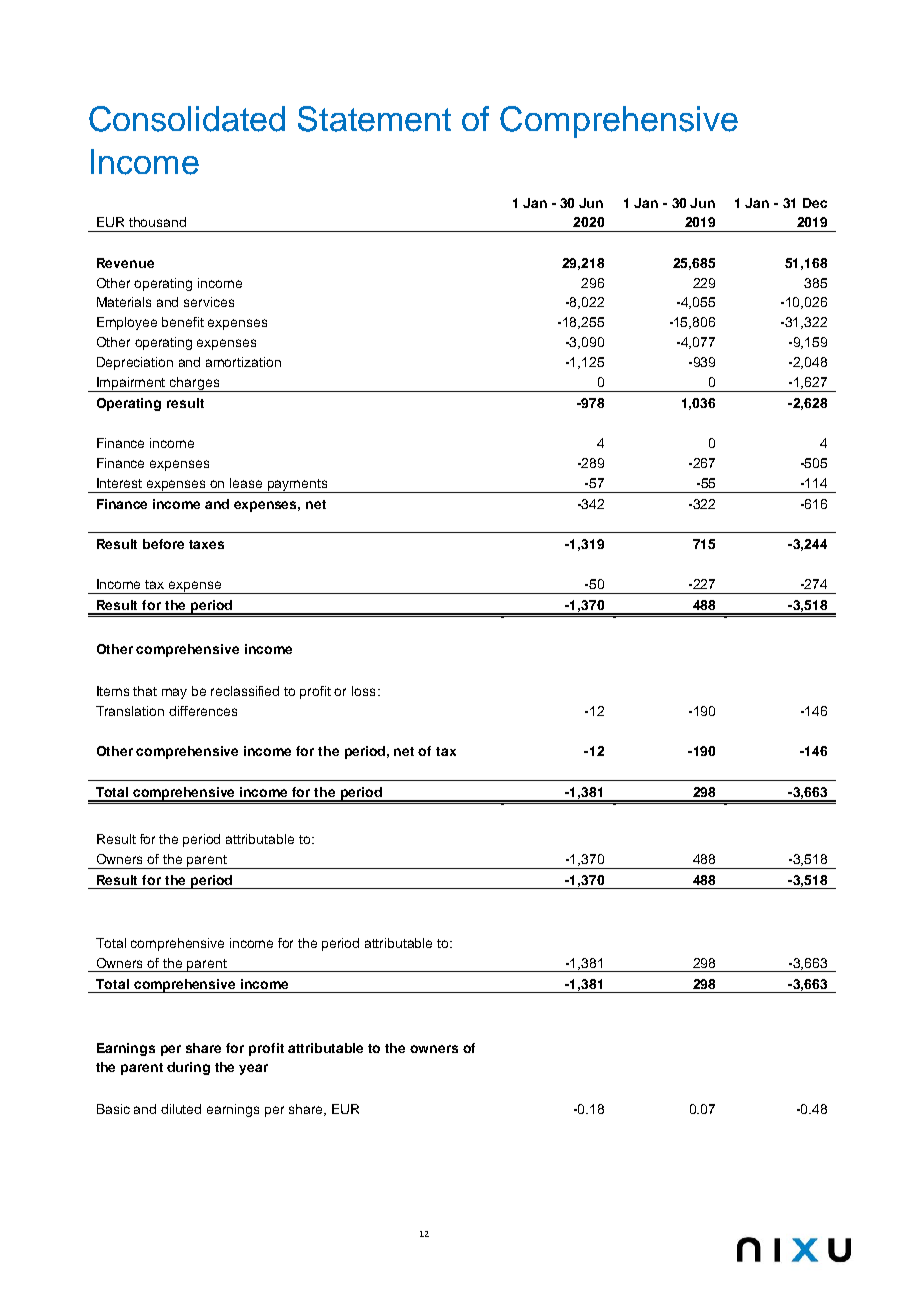 This page has width=924, height=1308. What do you see at coordinates (174, 693) in the page?
I see `may` at bounding box center [174, 693].
